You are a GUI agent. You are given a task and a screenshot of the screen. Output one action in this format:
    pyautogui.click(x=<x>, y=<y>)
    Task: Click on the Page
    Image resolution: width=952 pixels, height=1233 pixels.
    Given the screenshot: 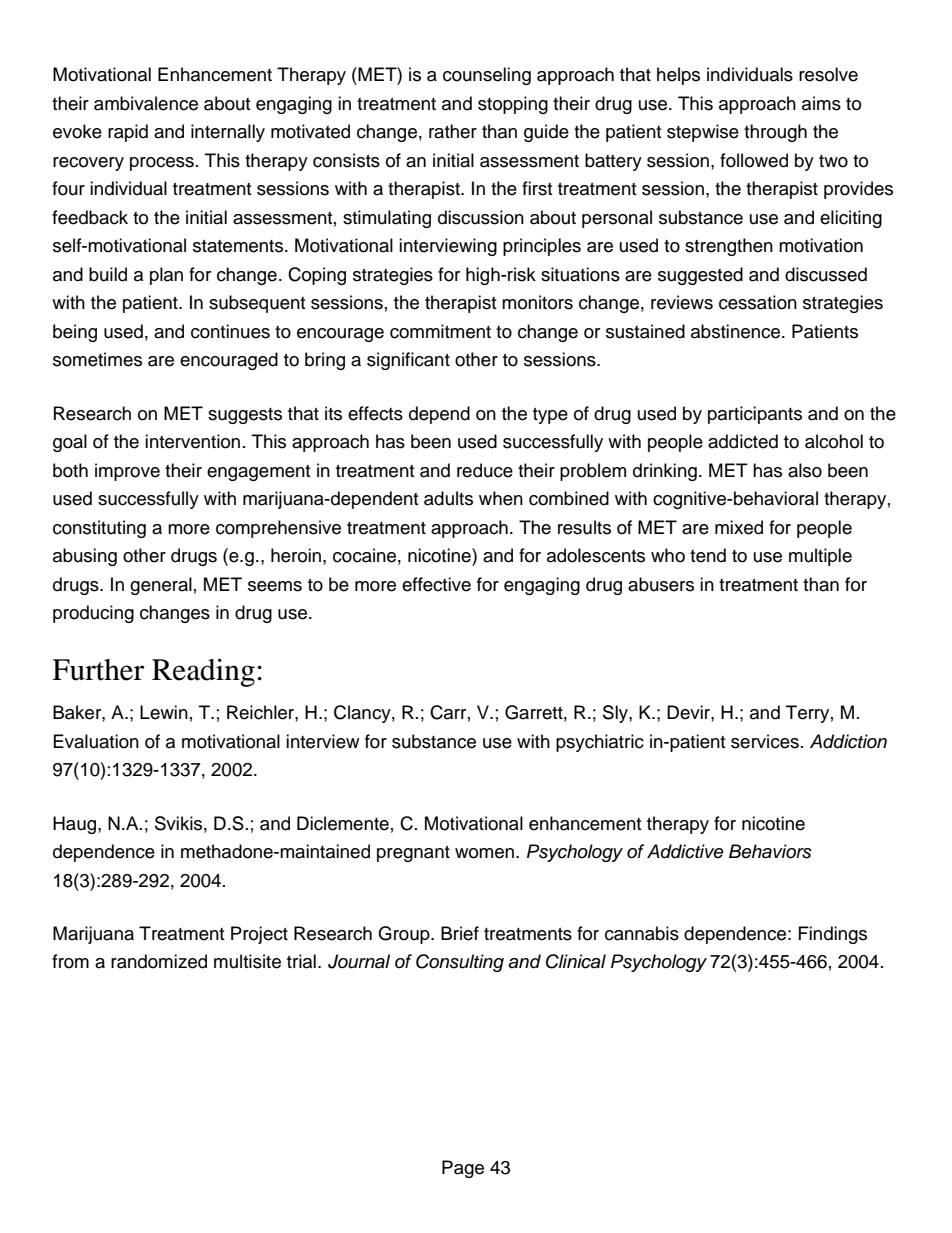 What is the action you would take?
    pyautogui.click(x=463, y=1169)
